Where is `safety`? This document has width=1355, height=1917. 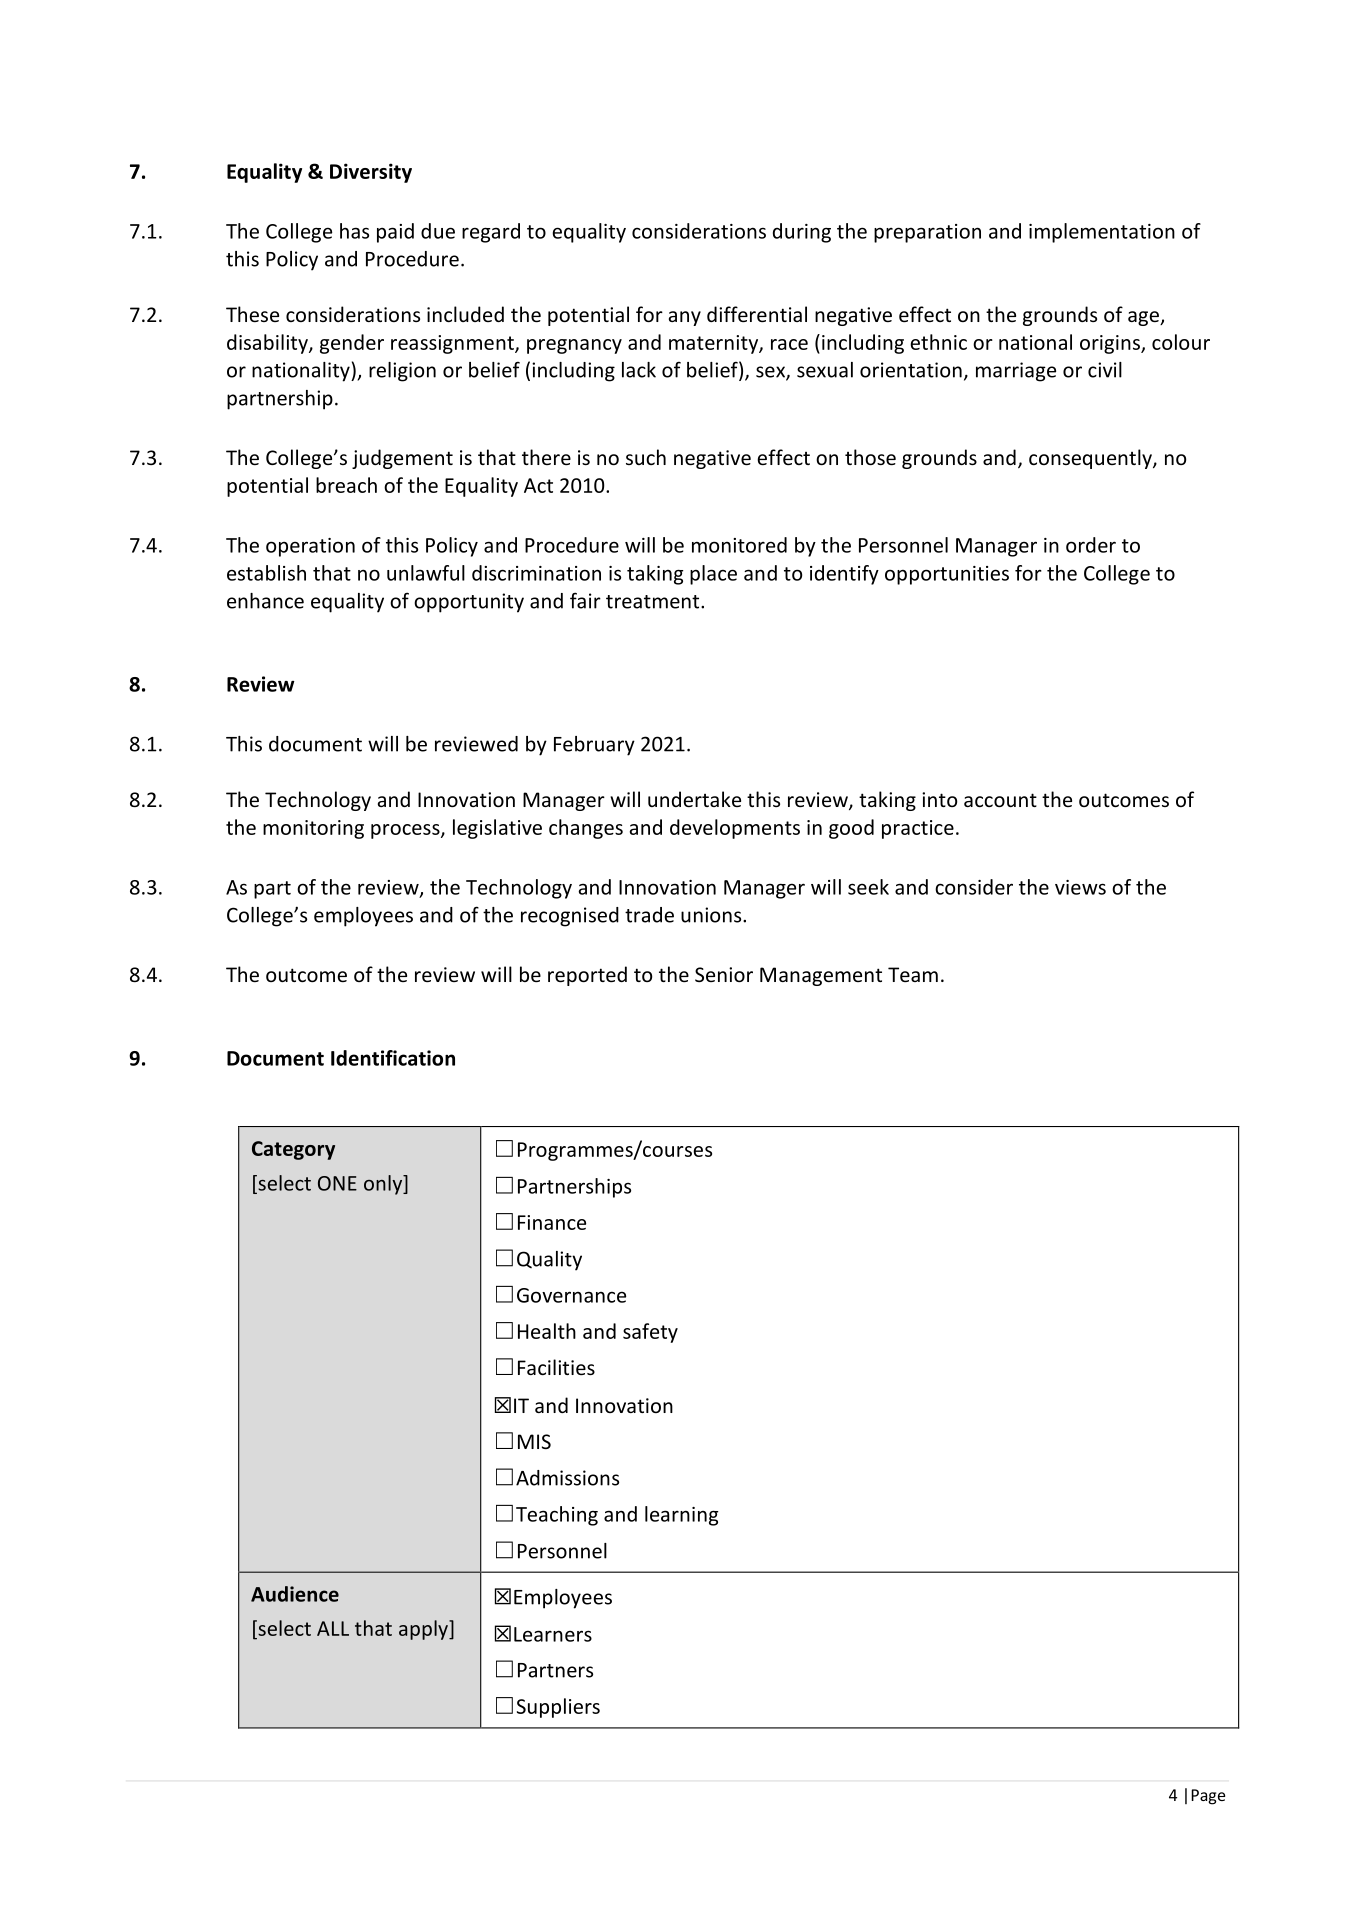
safety is located at coordinates (650, 1333).
